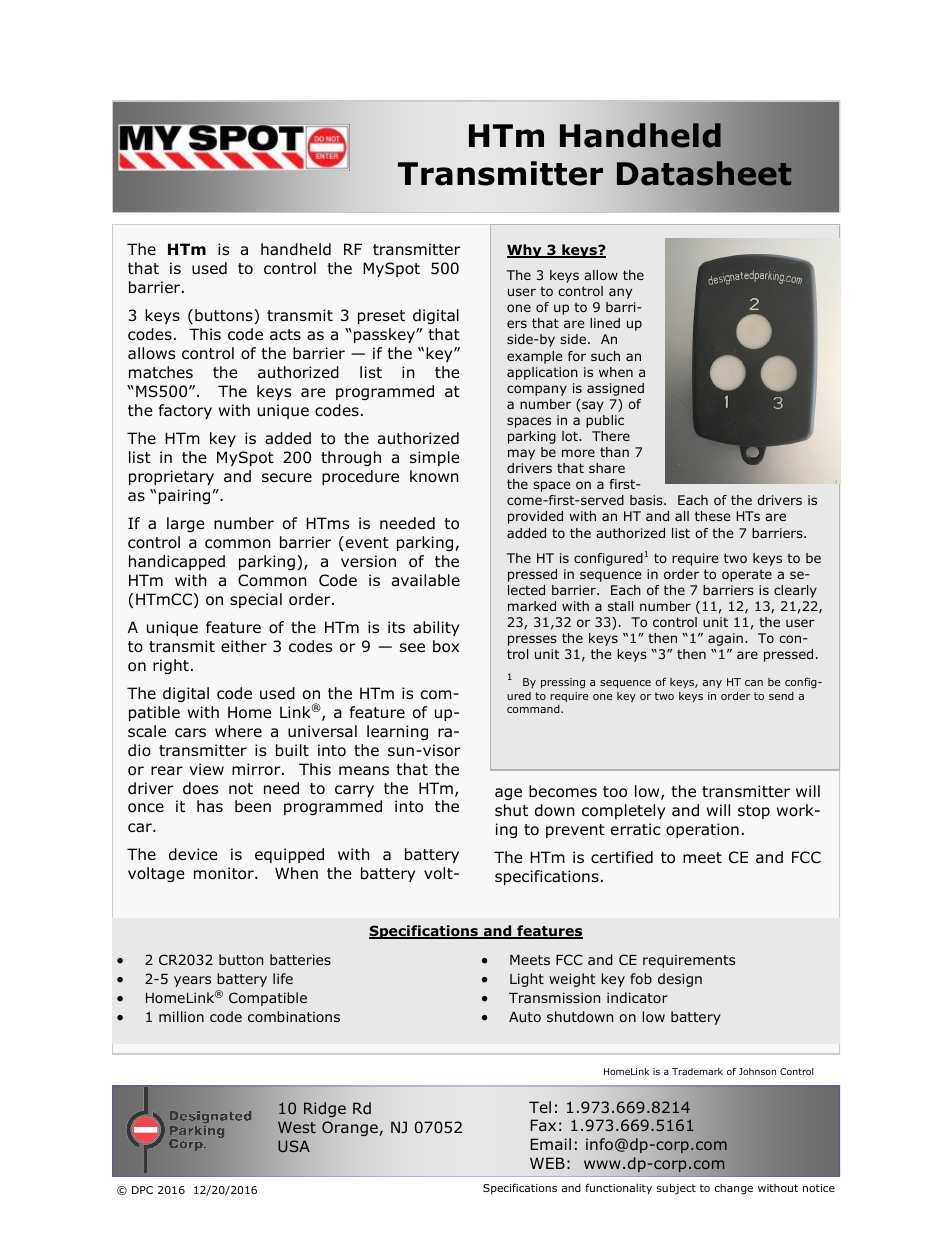 The height and width of the page is (1233, 952). Describe the element at coordinates (712, 516) in the page. I see `these` at that location.
